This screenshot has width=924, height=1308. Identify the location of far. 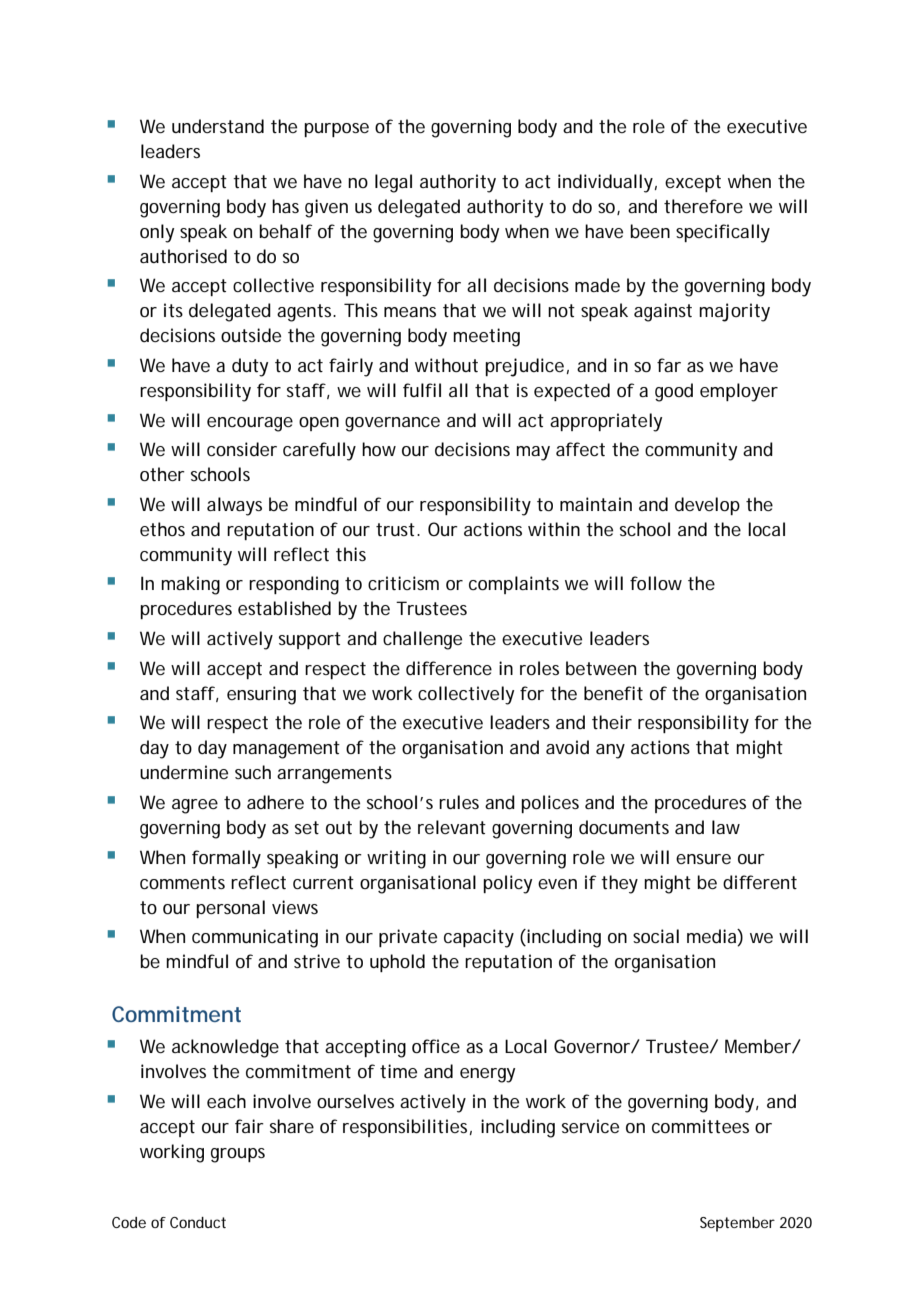
(669, 365).
